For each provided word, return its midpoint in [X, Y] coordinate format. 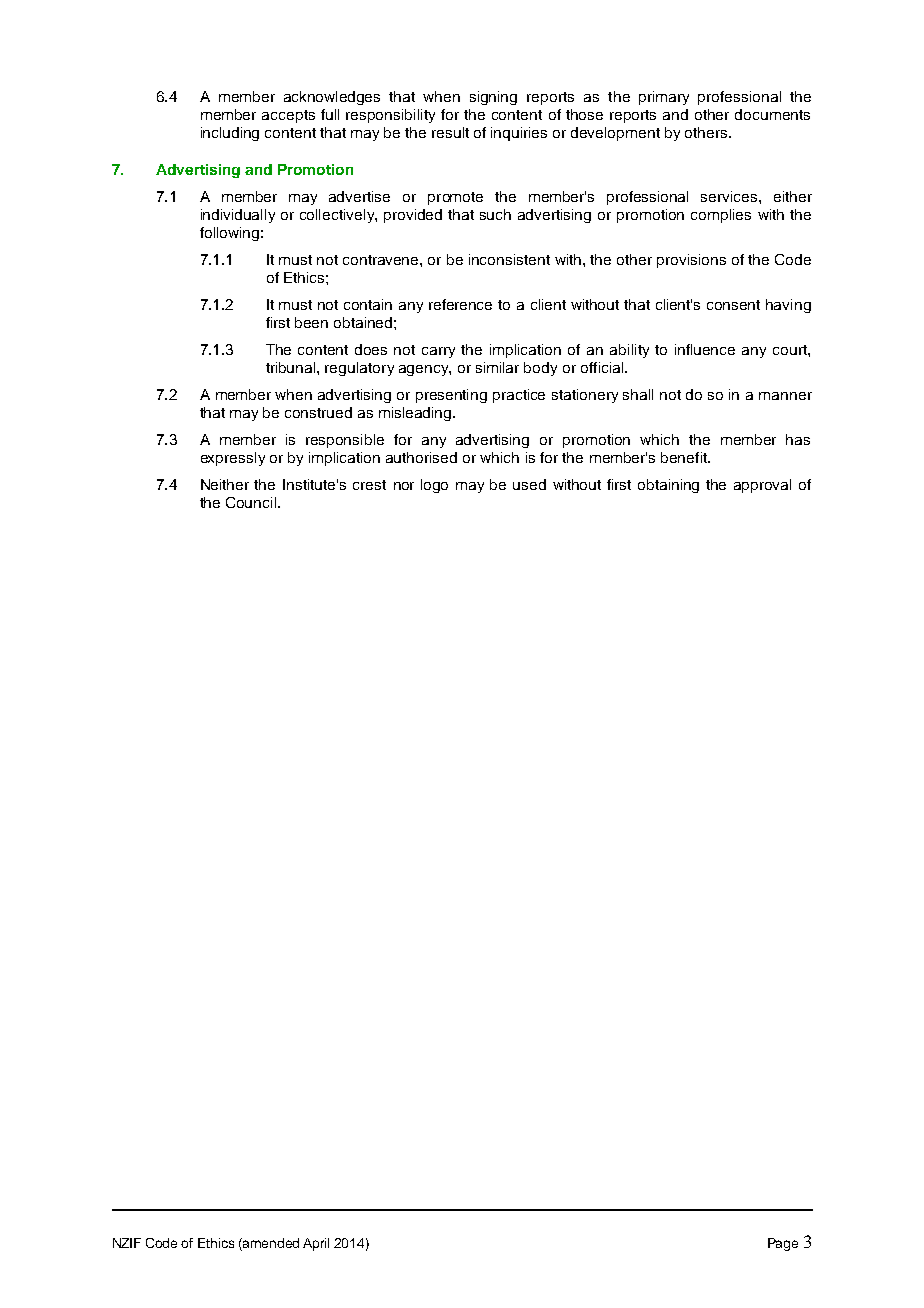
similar [497, 367]
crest [369, 485]
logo [434, 486]
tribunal [292, 367]
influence [705, 349]
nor [404, 486]
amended [270, 1243]
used [529, 484]
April [316, 1244]
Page [783, 1244]
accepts [288, 116]
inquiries [519, 134]
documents [772, 114]
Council [252, 502]
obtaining [668, 486]
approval [762, 486]
